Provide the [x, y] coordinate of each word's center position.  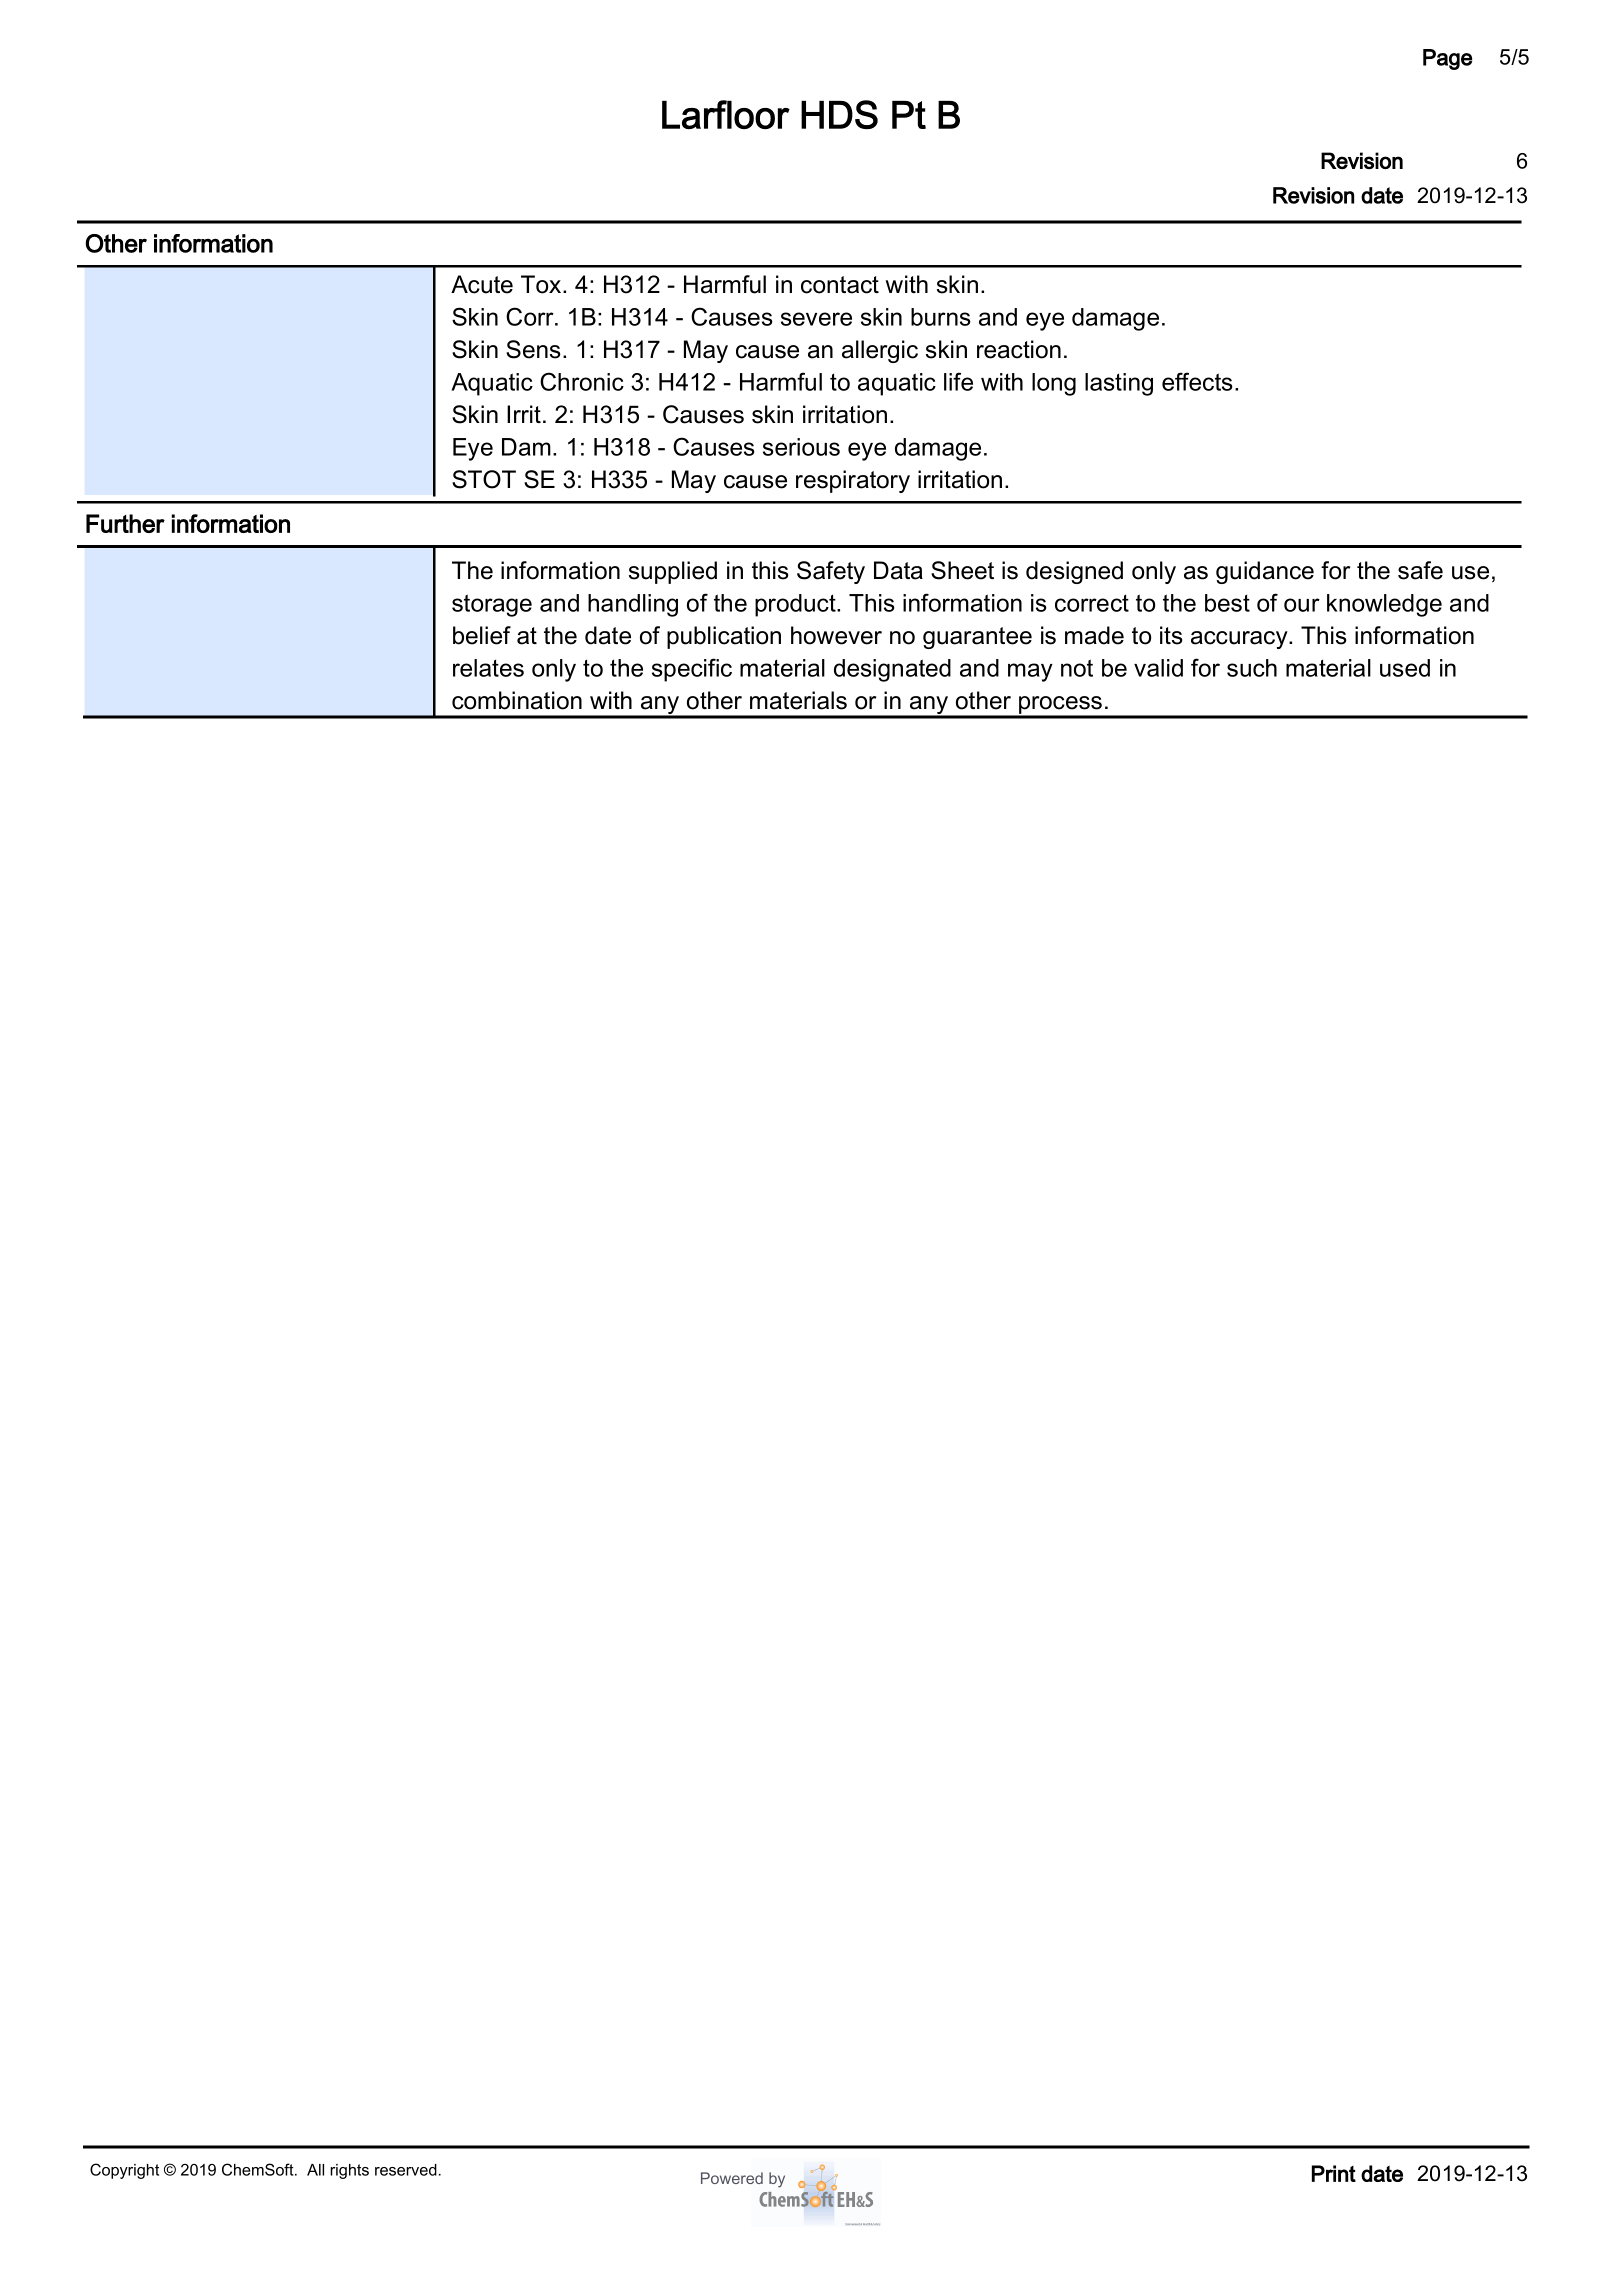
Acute [482, 284]
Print [1334, 2173]
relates [488, 668]
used [1405, 668]
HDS [839, 114]
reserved [406, 2170]
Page [1447, 59]
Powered [732, 2178]
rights [349, 2171]
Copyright [124, 2171]
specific [692, 670]
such [1252, 668]
